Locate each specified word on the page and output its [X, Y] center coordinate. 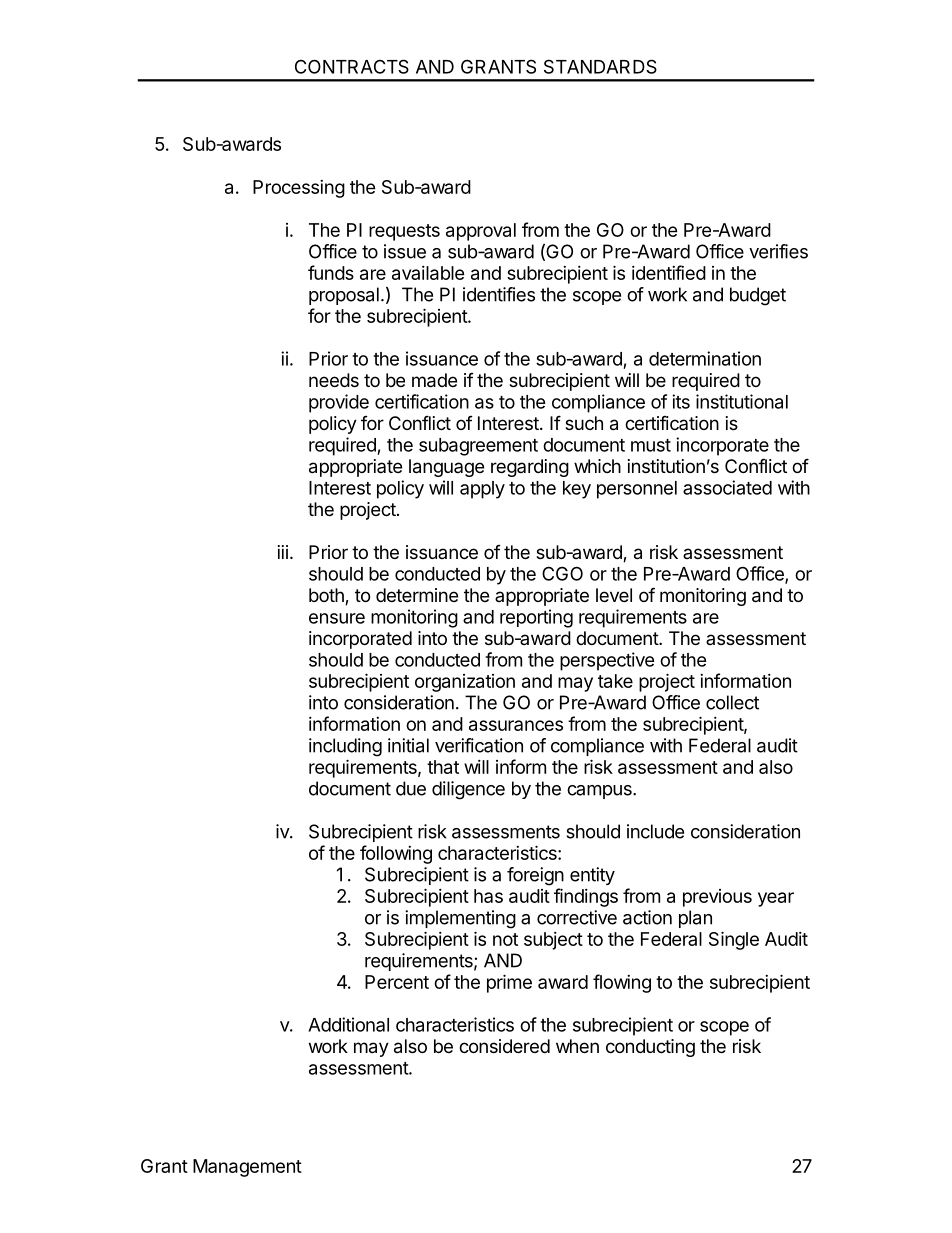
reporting [536, 618]
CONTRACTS [352, 66]
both [327, 596]
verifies [778, 251]
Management [247, 1168]
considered [504, 1046]
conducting [650, 1048]
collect [732, 702]
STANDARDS [600, 66]
